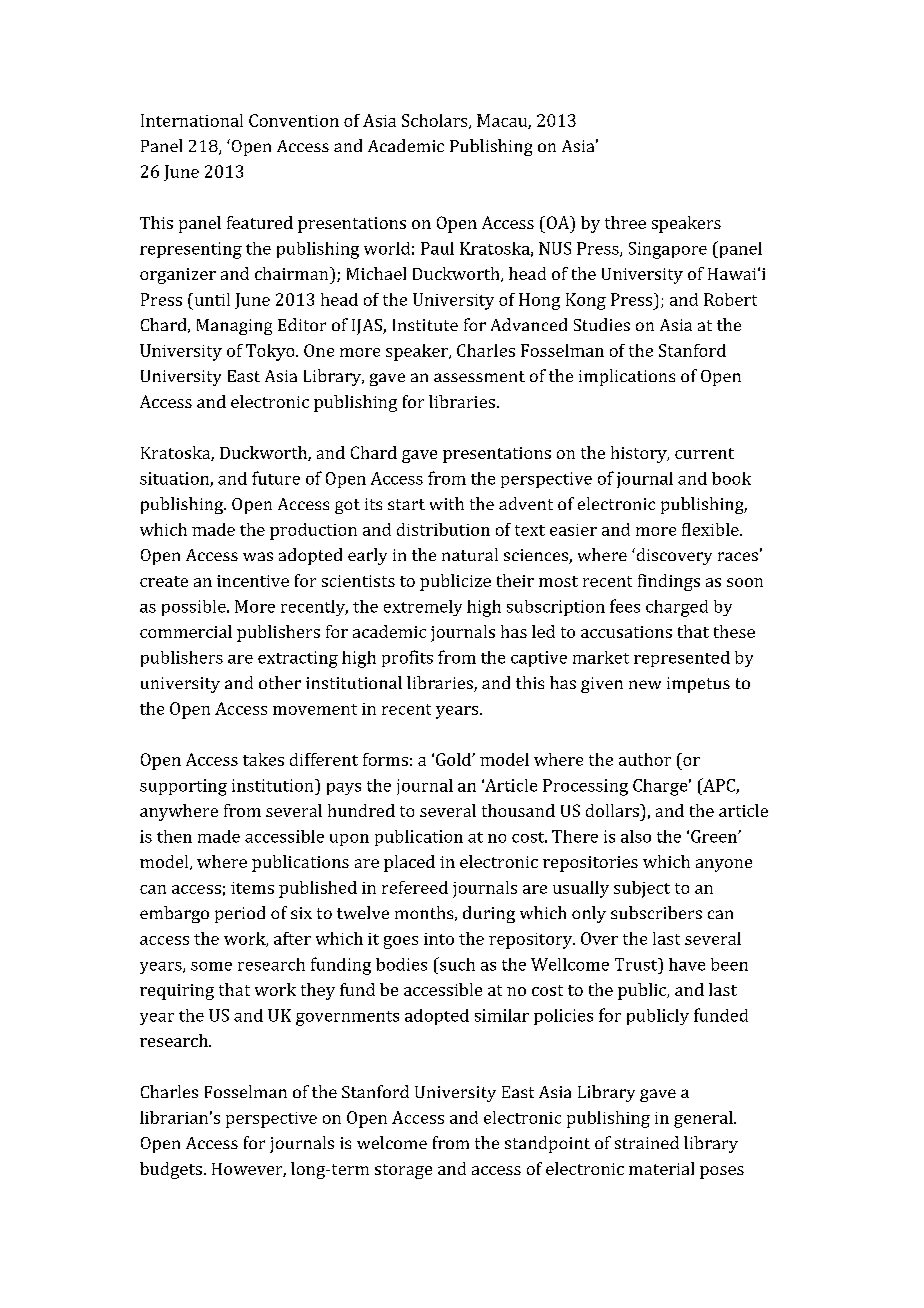  What do you see at coordinates (192, 120) in the document?
I see `International` at bounding box center [192, 120].
